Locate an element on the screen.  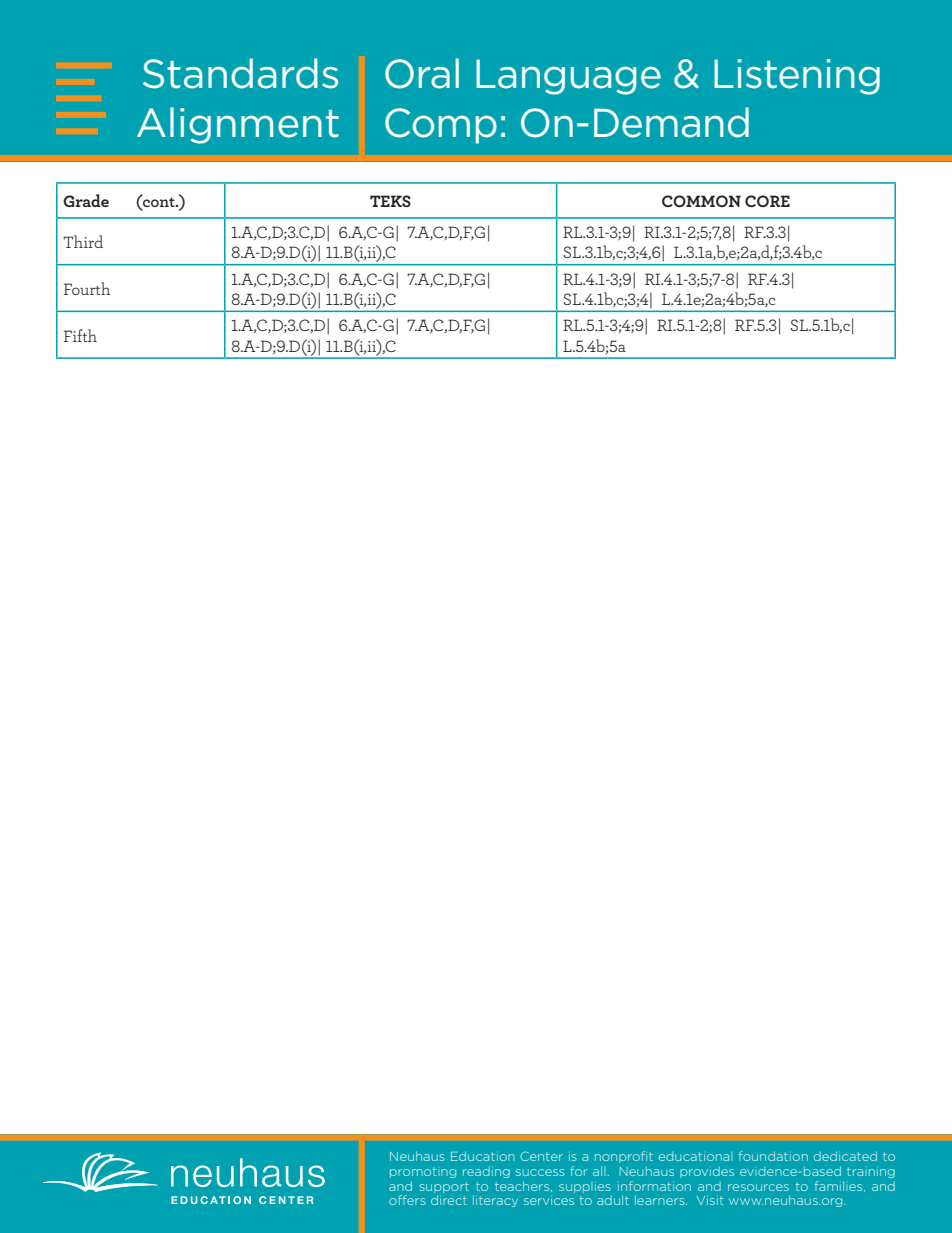
CORE is located at coordinates (767, 201).
